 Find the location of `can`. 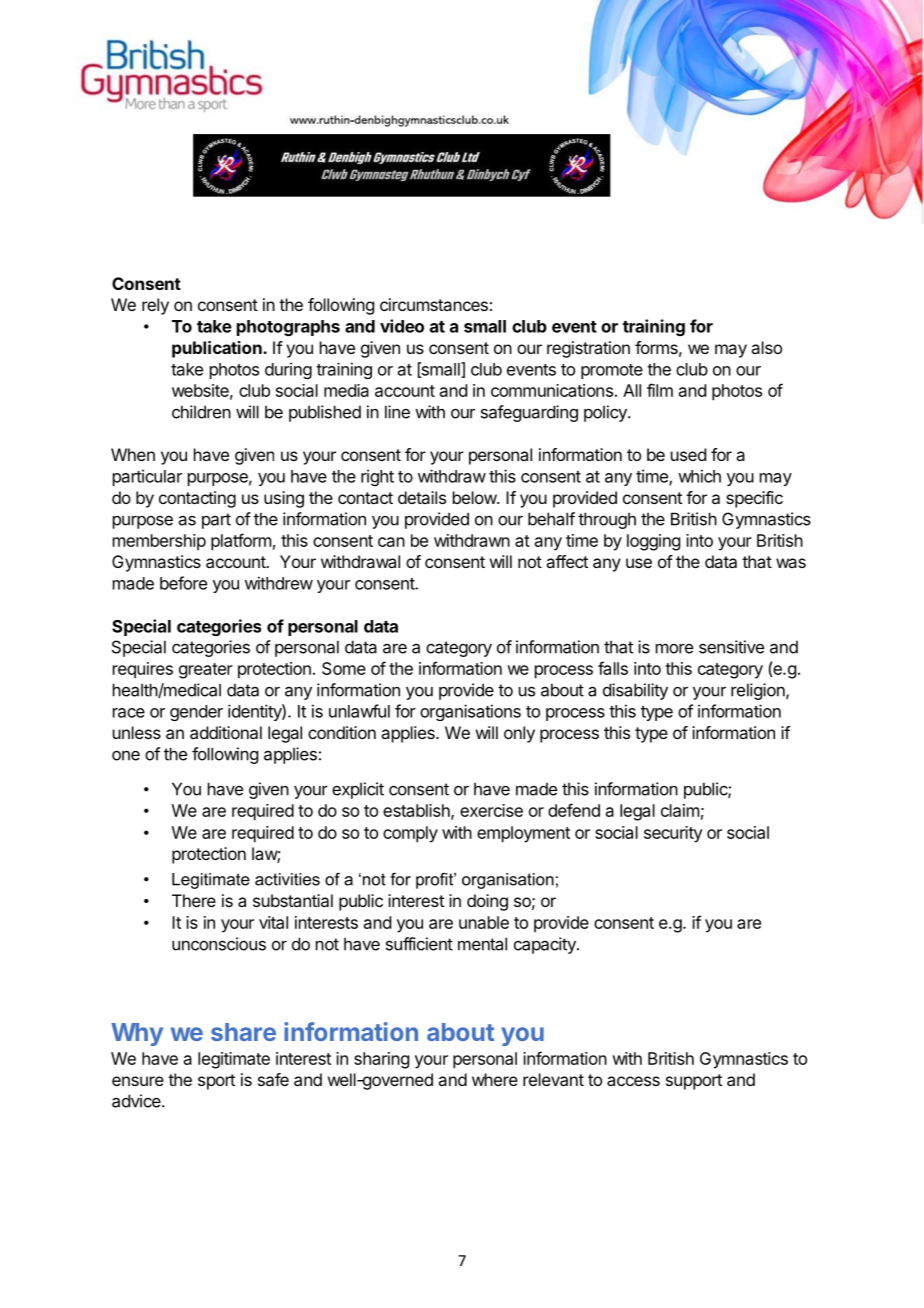

can is located at coordinates (391, 542).
